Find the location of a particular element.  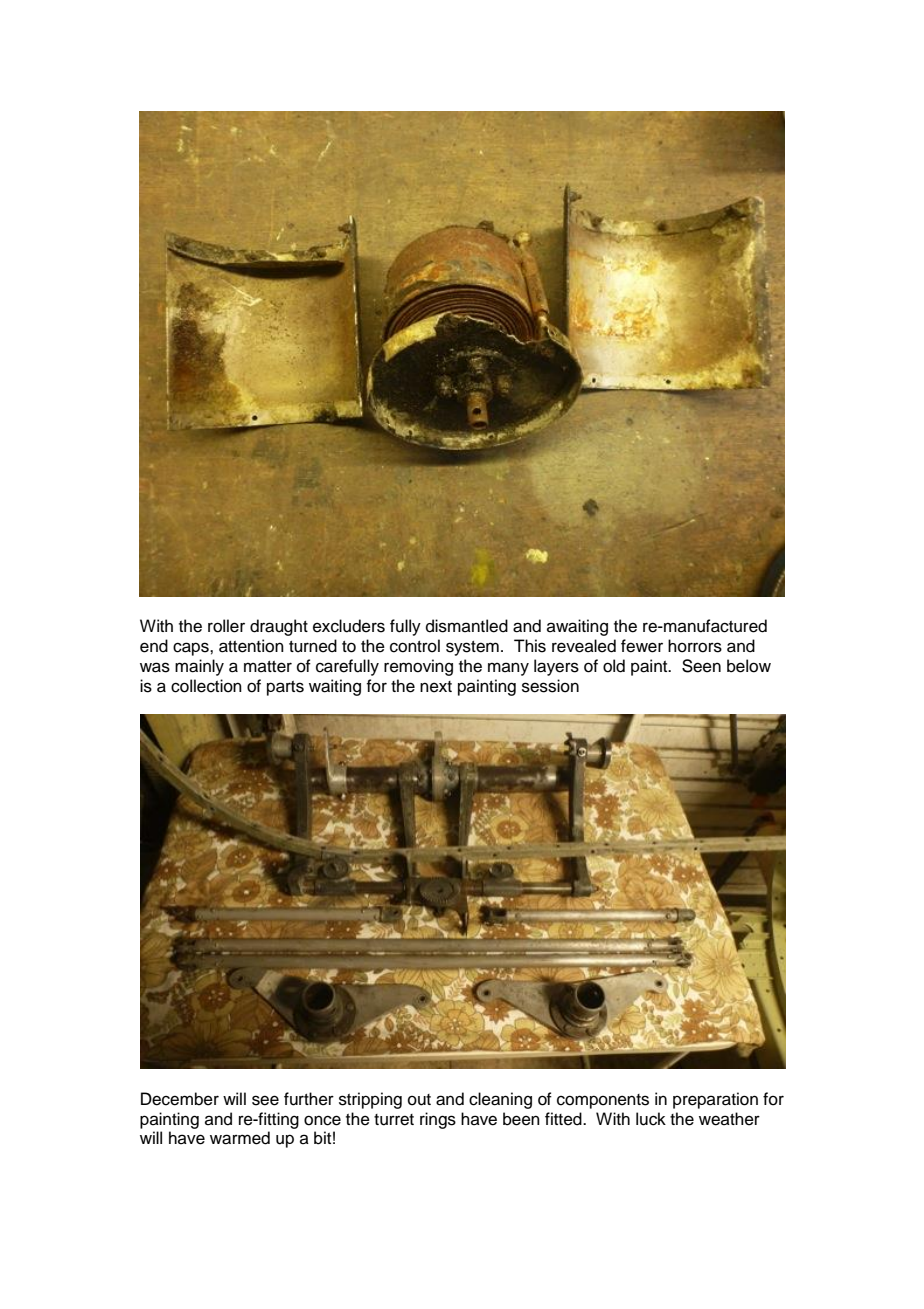

out is located at coordinates (419, 1100).
